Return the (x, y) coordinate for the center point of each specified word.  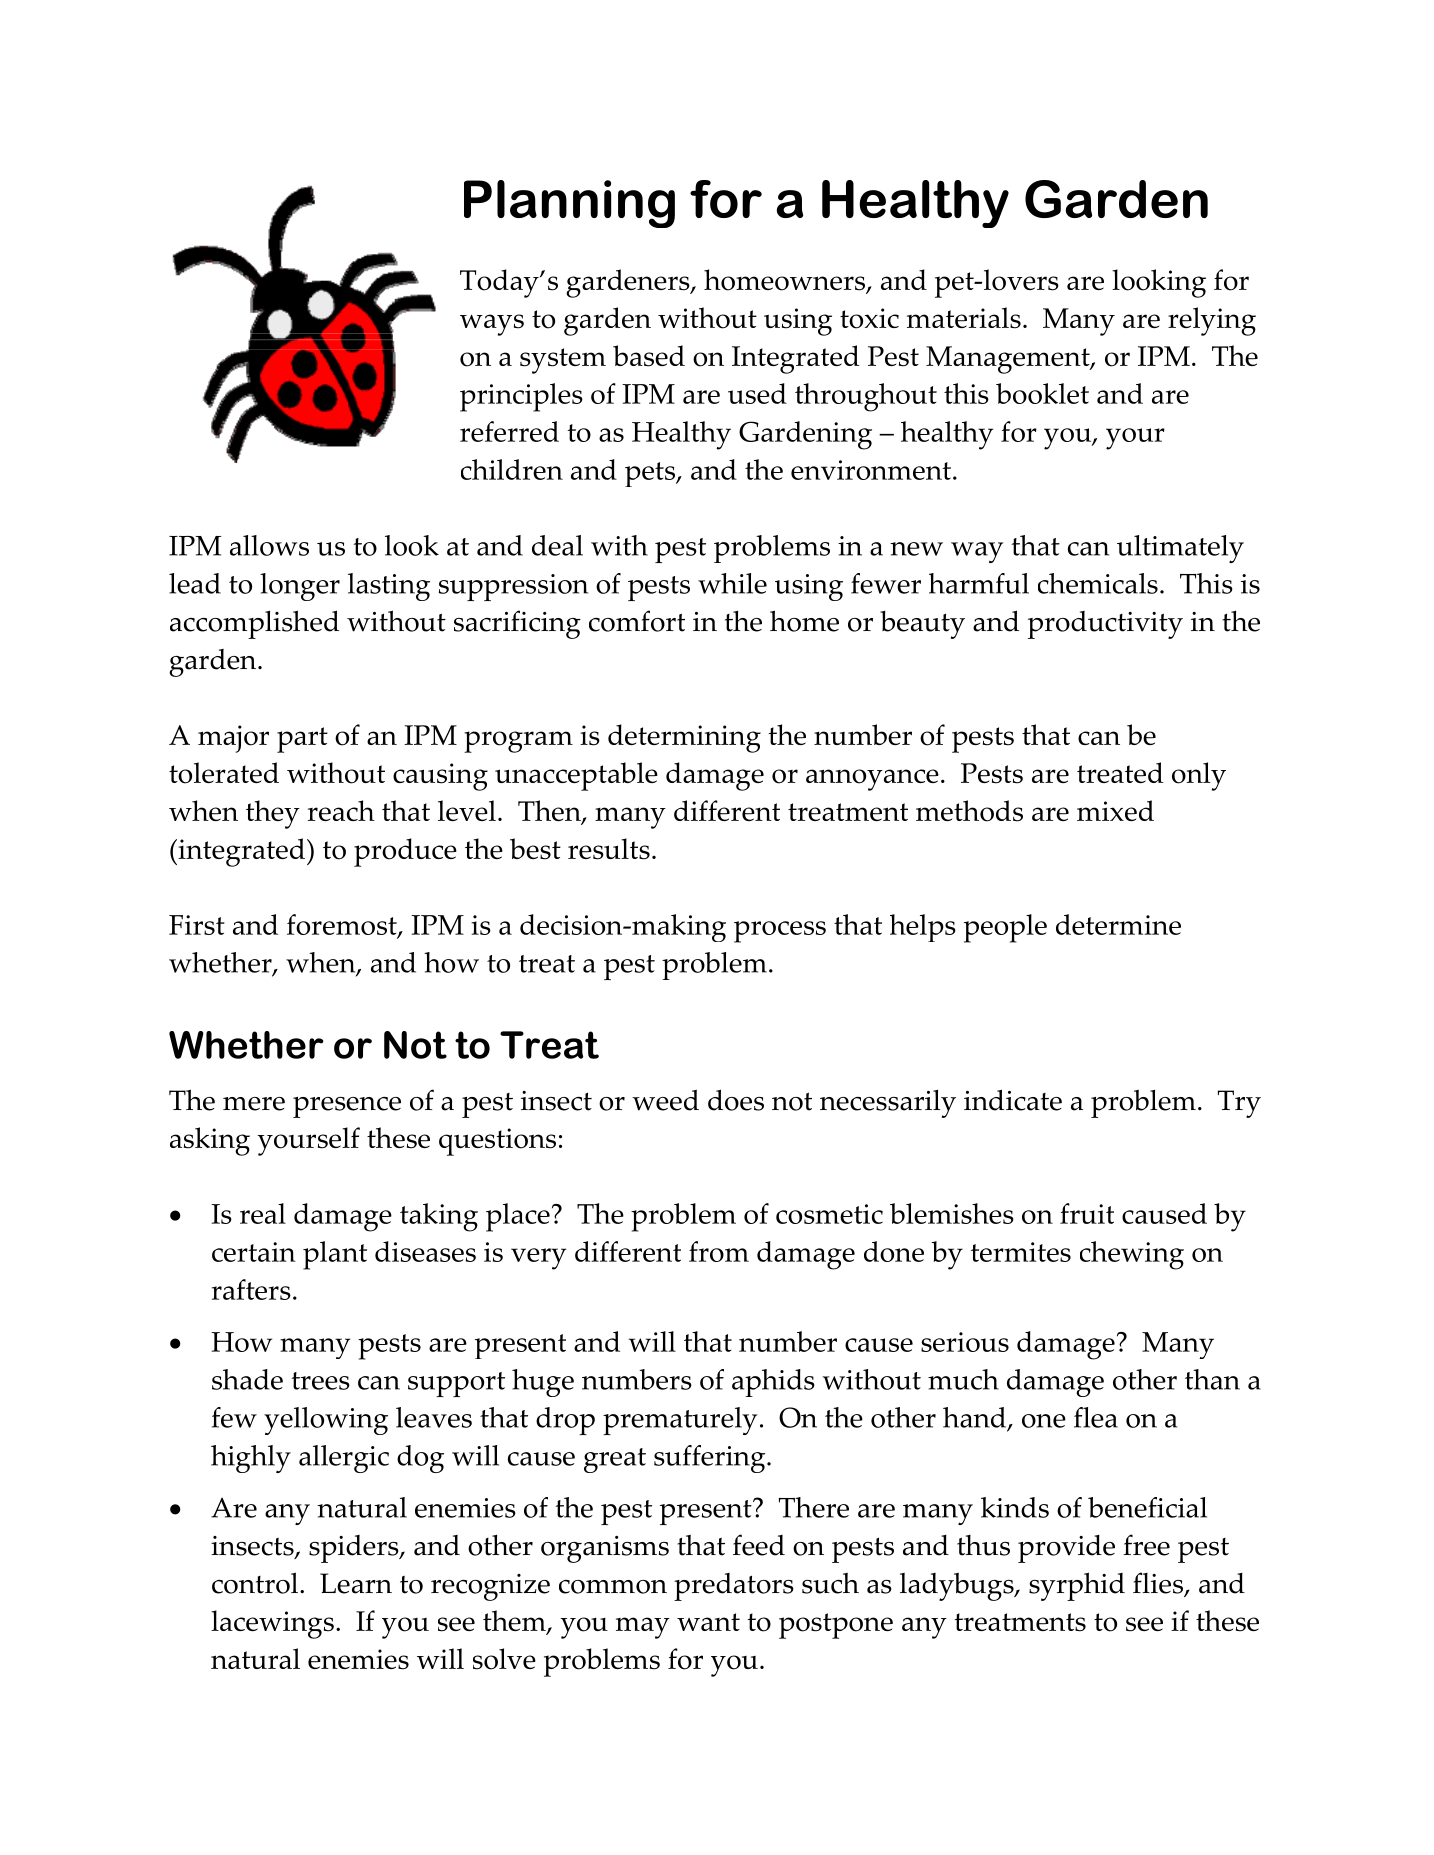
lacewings (272, 1624)
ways (492, 325)
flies (1159, 1584)
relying (1212, 321)
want (708, 1622)
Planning (569, 204)
